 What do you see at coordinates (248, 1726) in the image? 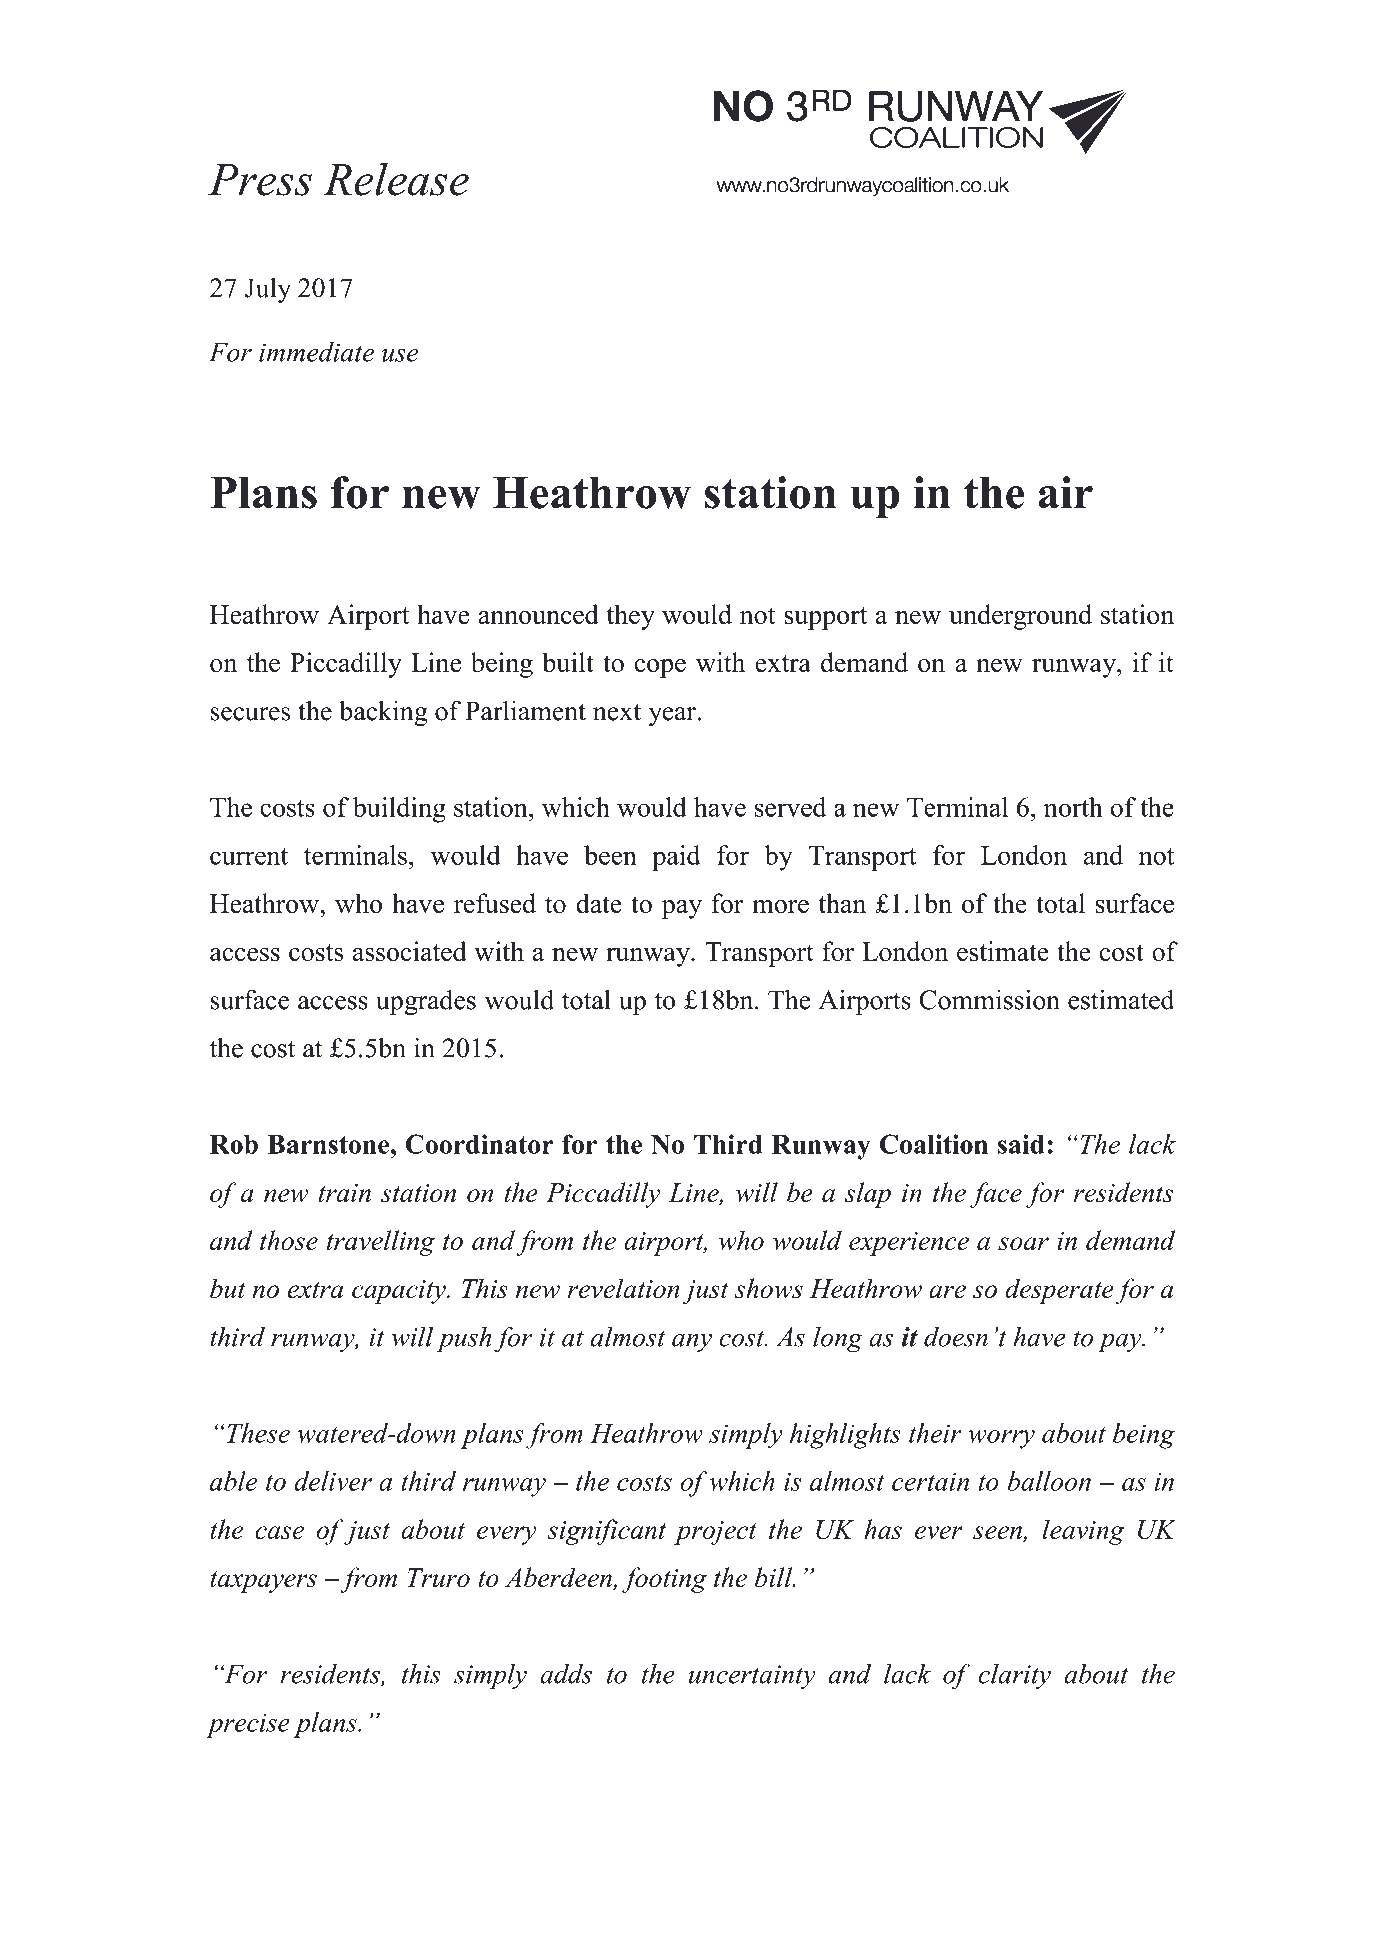
I see `precise` at bounding box center [248, 1726].
